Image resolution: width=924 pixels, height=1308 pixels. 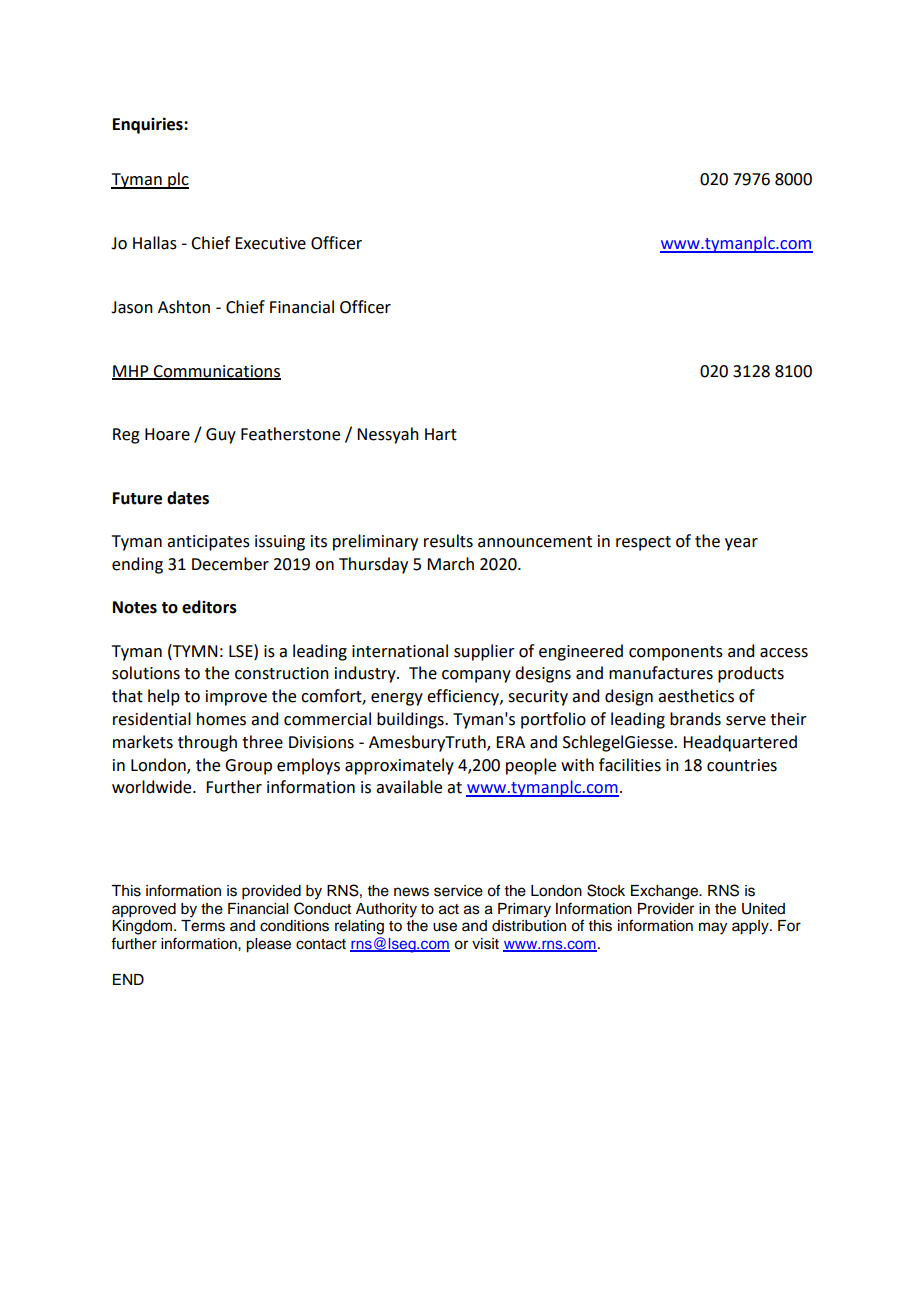 I want to click on respect, so click(x=643, y=543).
